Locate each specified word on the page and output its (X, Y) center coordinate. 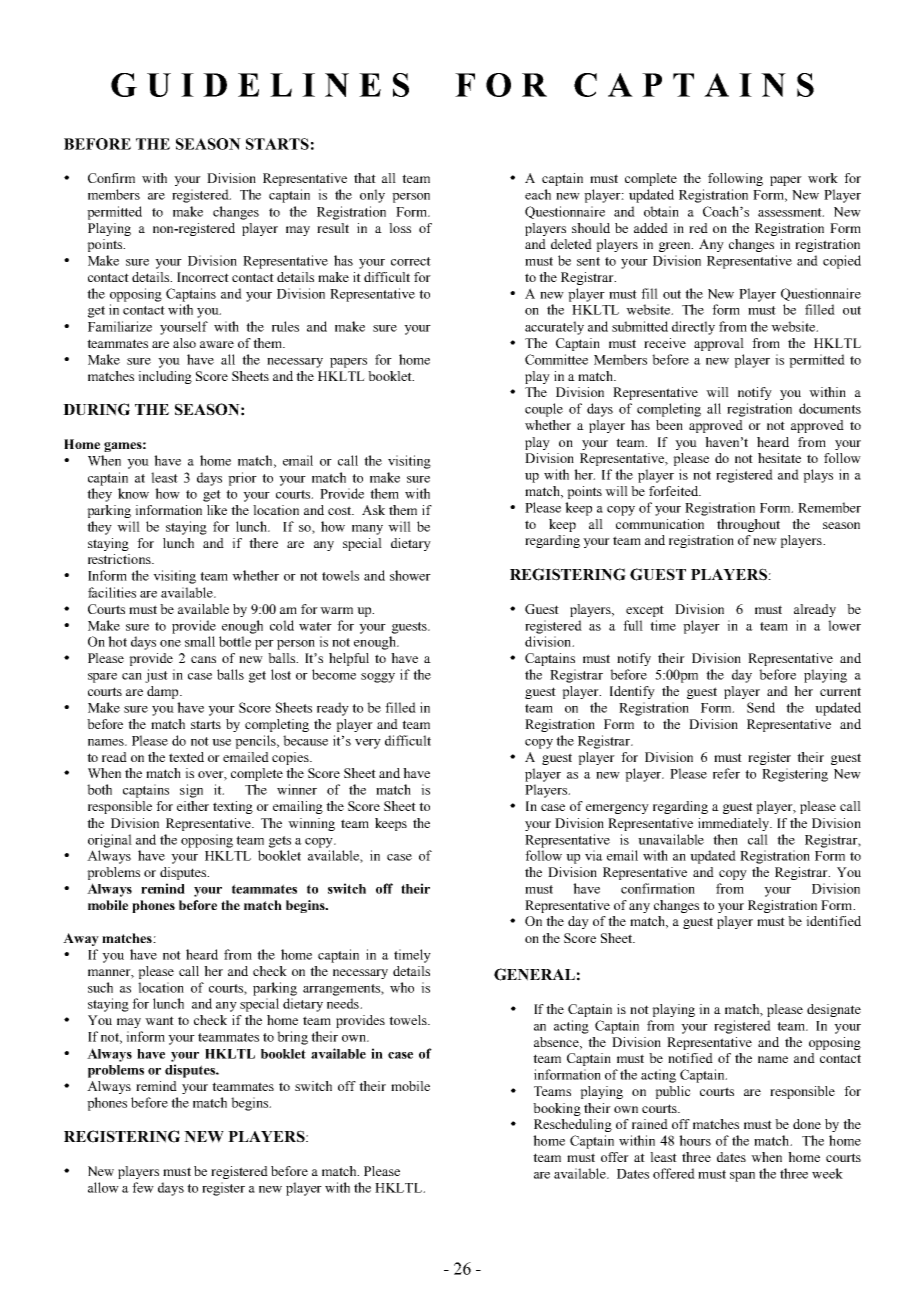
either (193, 806)
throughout (748, 525)
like (217, 510)
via (594, 855)
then (725, 839)
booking (557, 1109)
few (143, 1187)
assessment (791, 212)
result (333, 228)
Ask (373, 510)
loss (400, 228)
